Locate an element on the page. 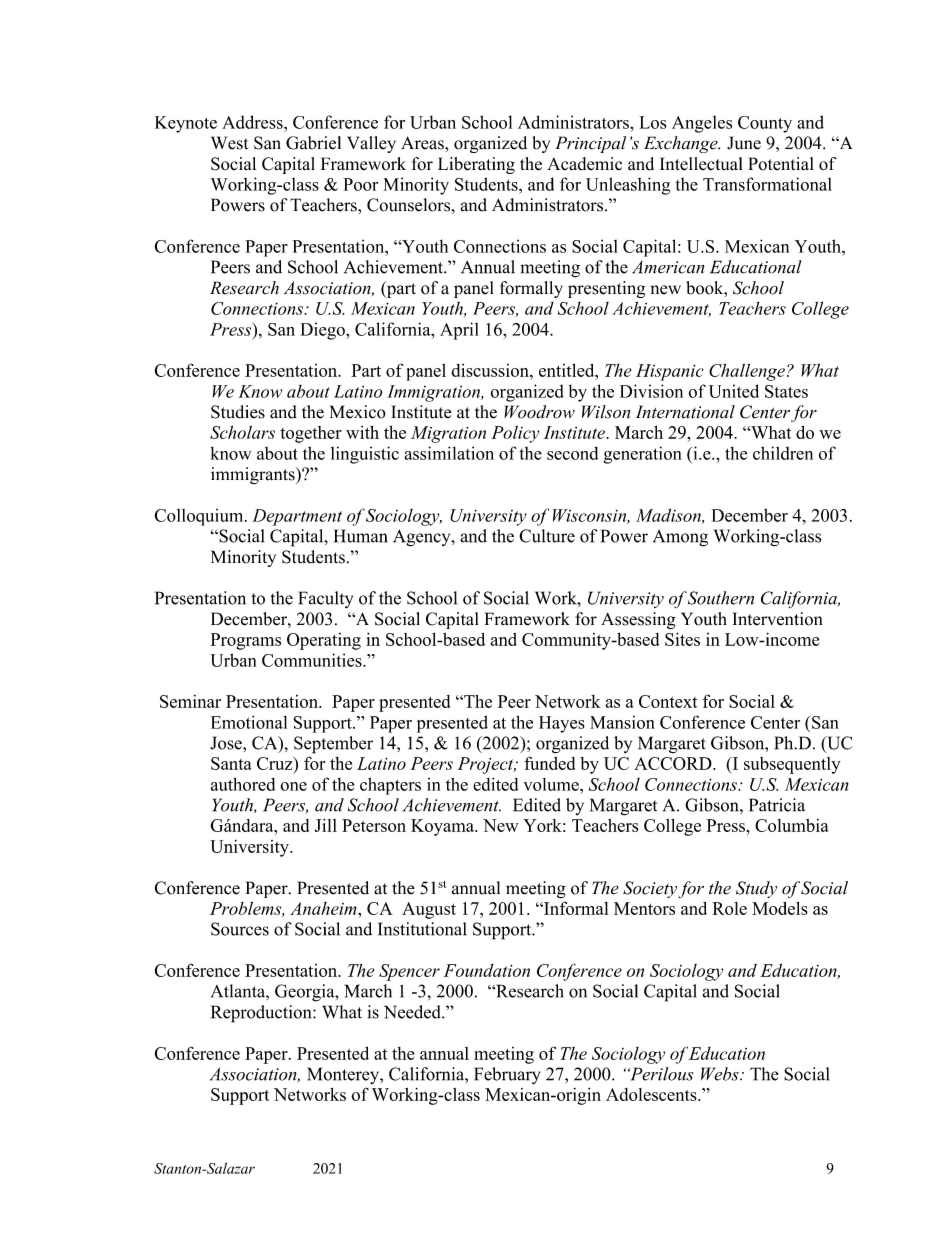 This document has width=952, height=1233. Liberating is located at coordinates (476, 165).
